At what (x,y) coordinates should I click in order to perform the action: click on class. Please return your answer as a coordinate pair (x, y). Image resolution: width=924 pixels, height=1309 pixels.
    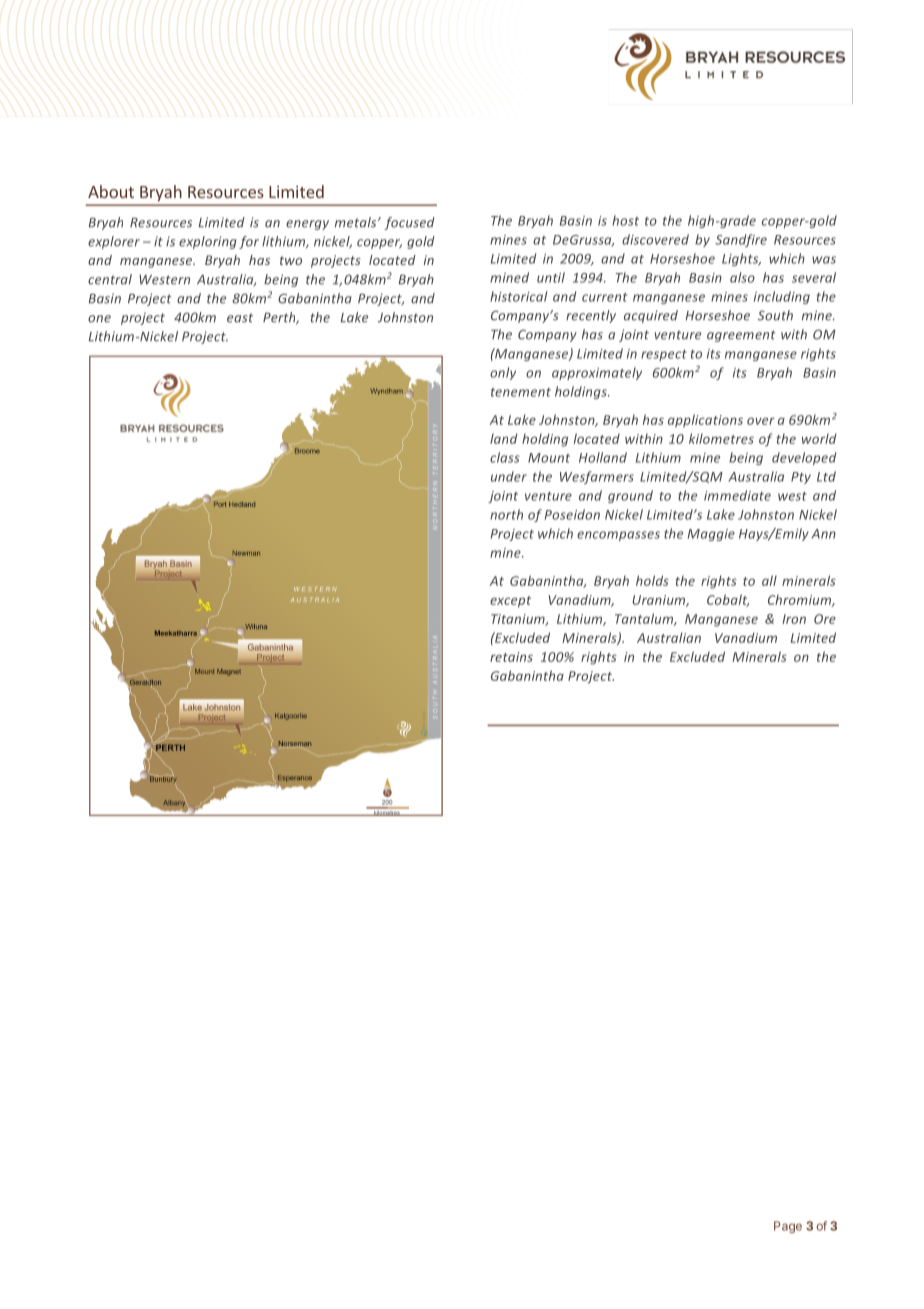
    Looking at the image, I should click on (505, 457).
